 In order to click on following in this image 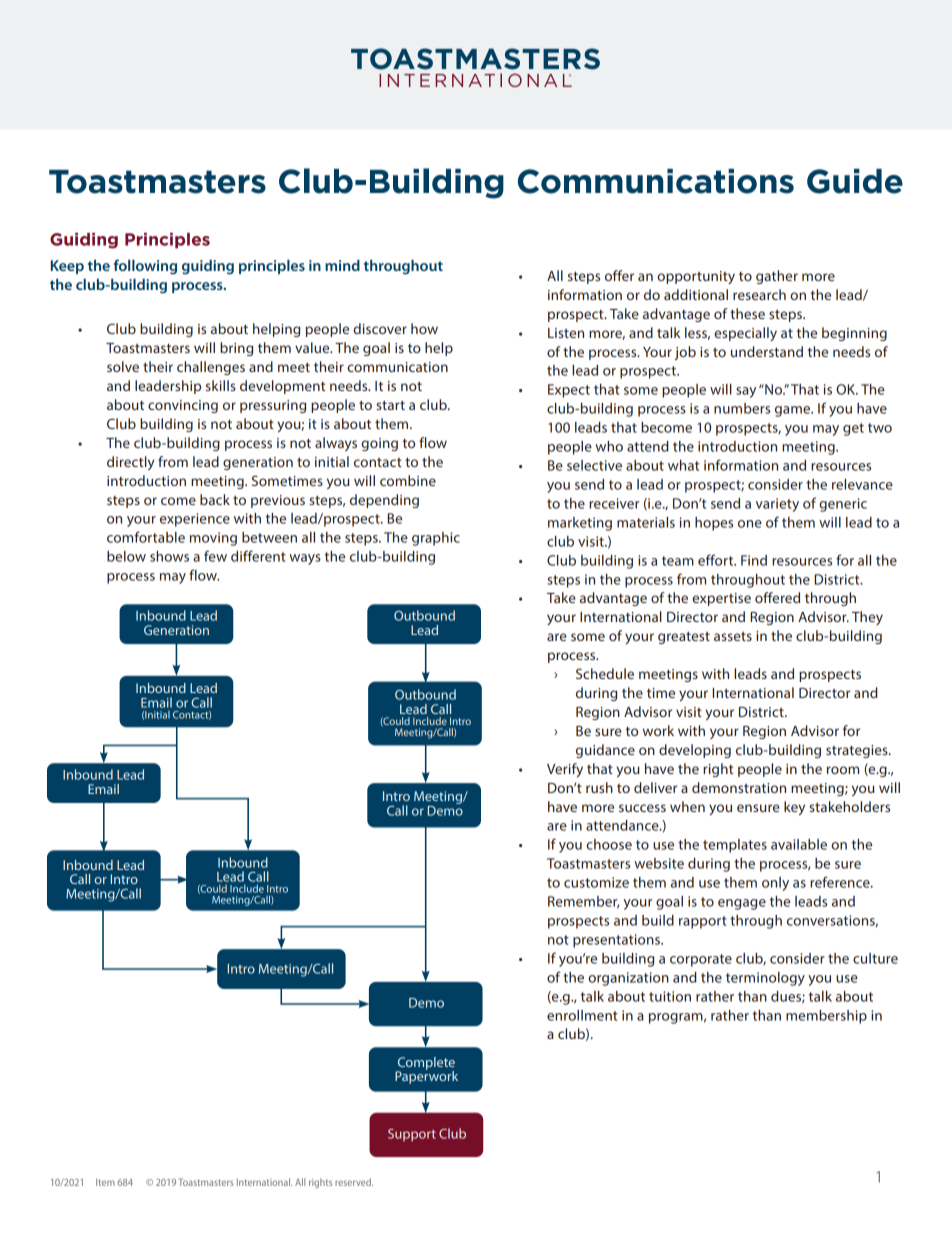, I will do `click(145, 267)`.
